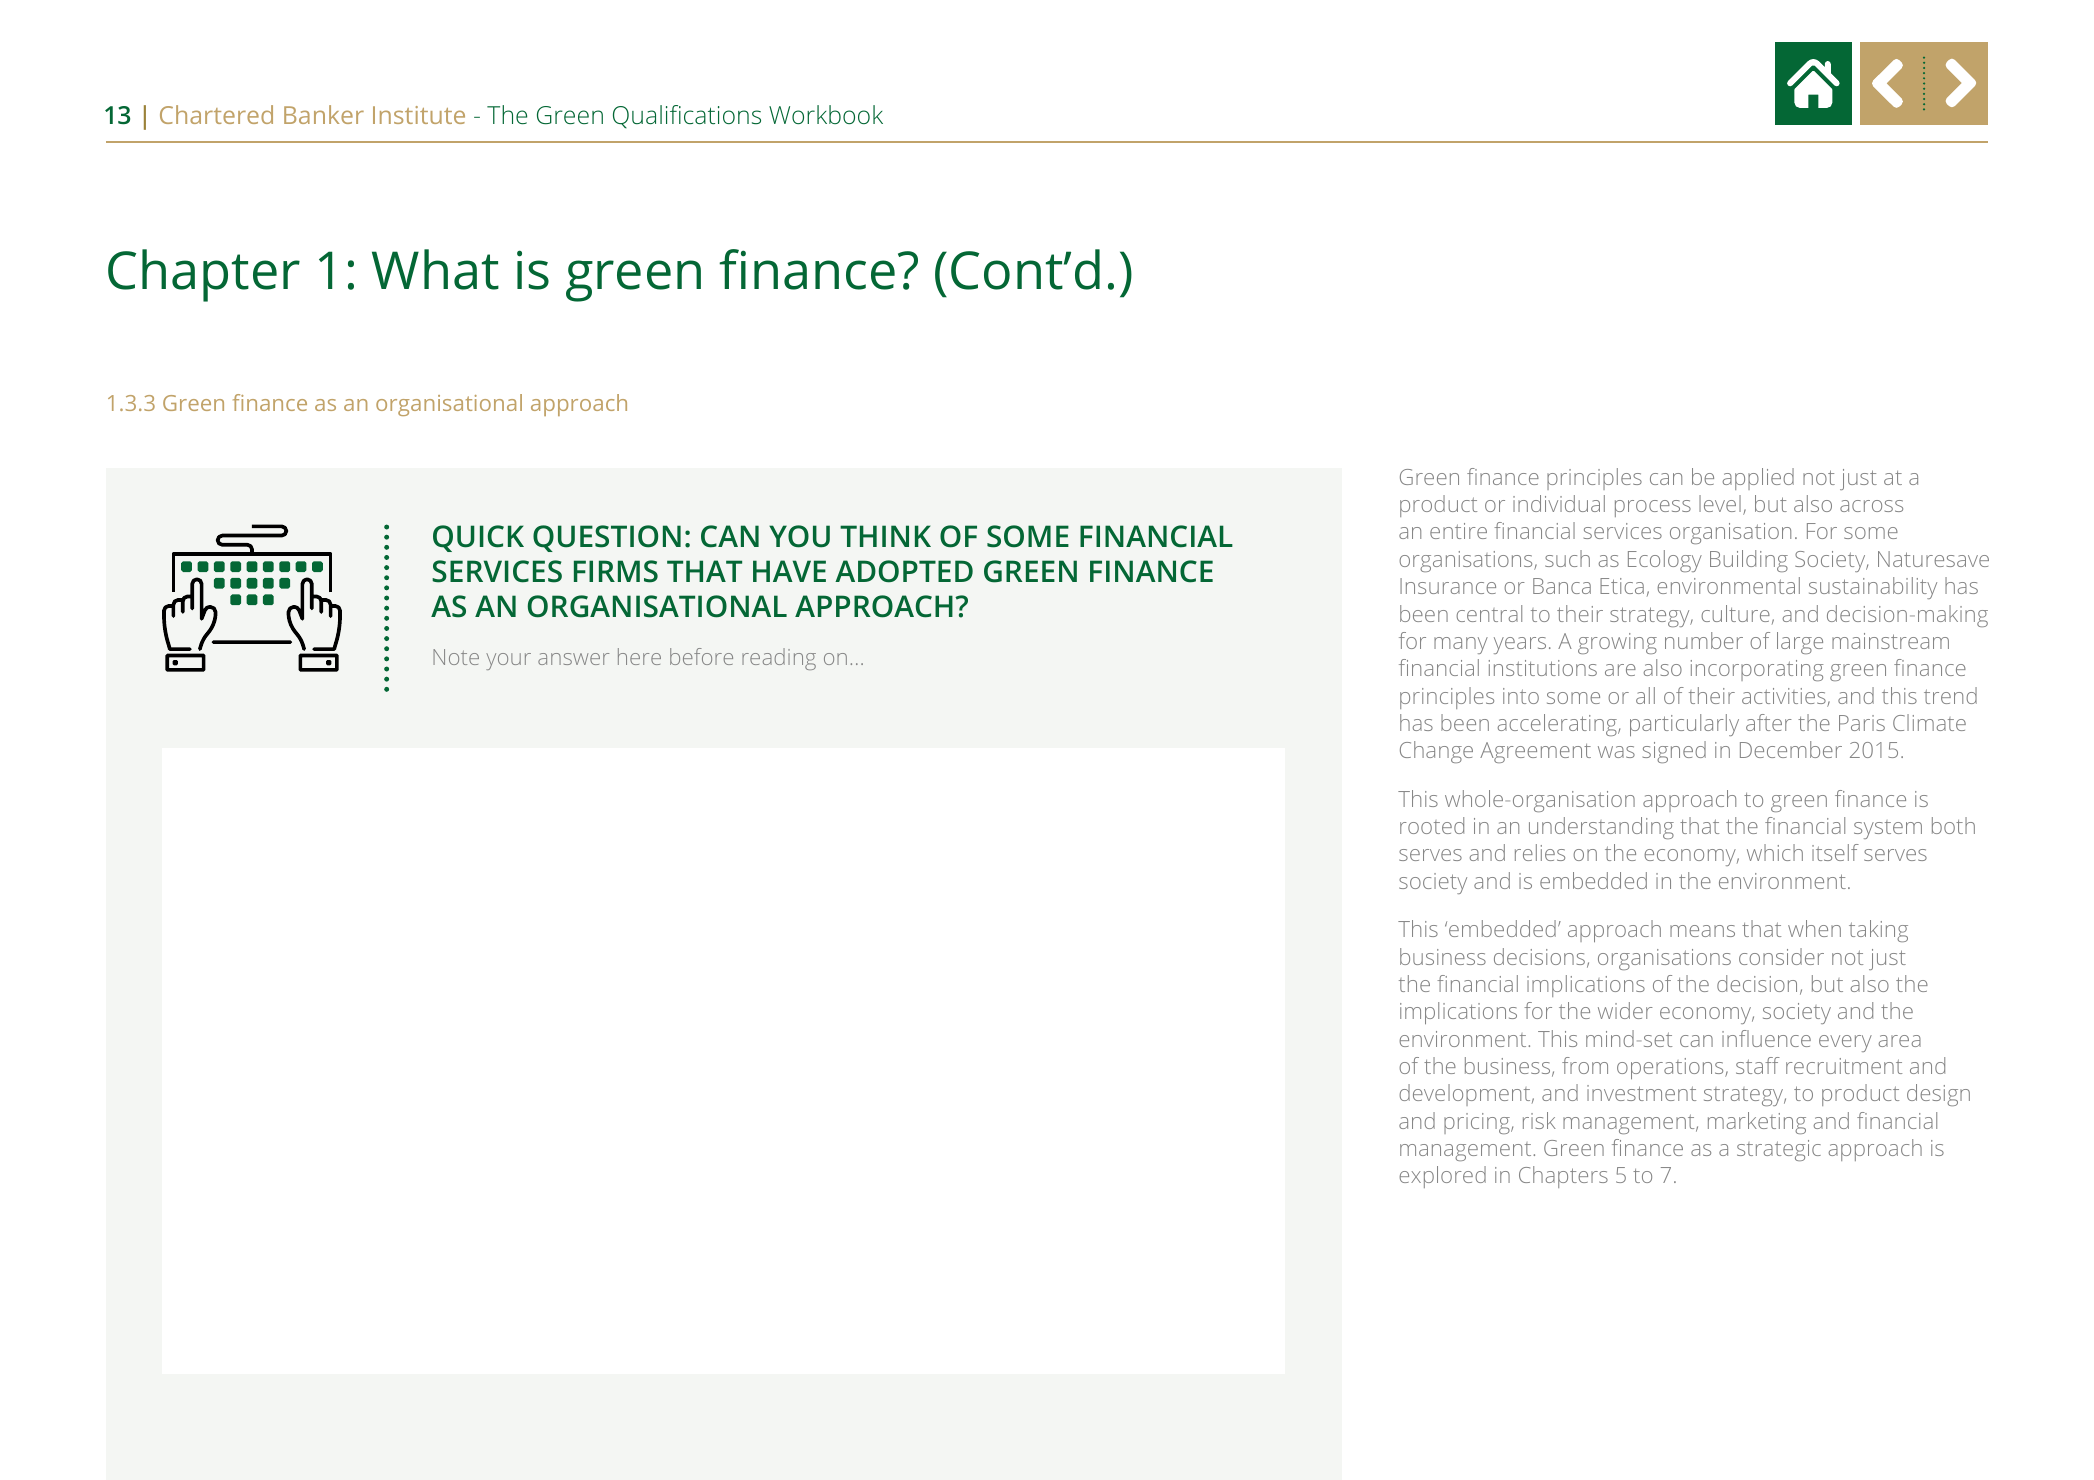 This page has width=2094, height=1480. I want to click on THINK, so click(885, 536).
